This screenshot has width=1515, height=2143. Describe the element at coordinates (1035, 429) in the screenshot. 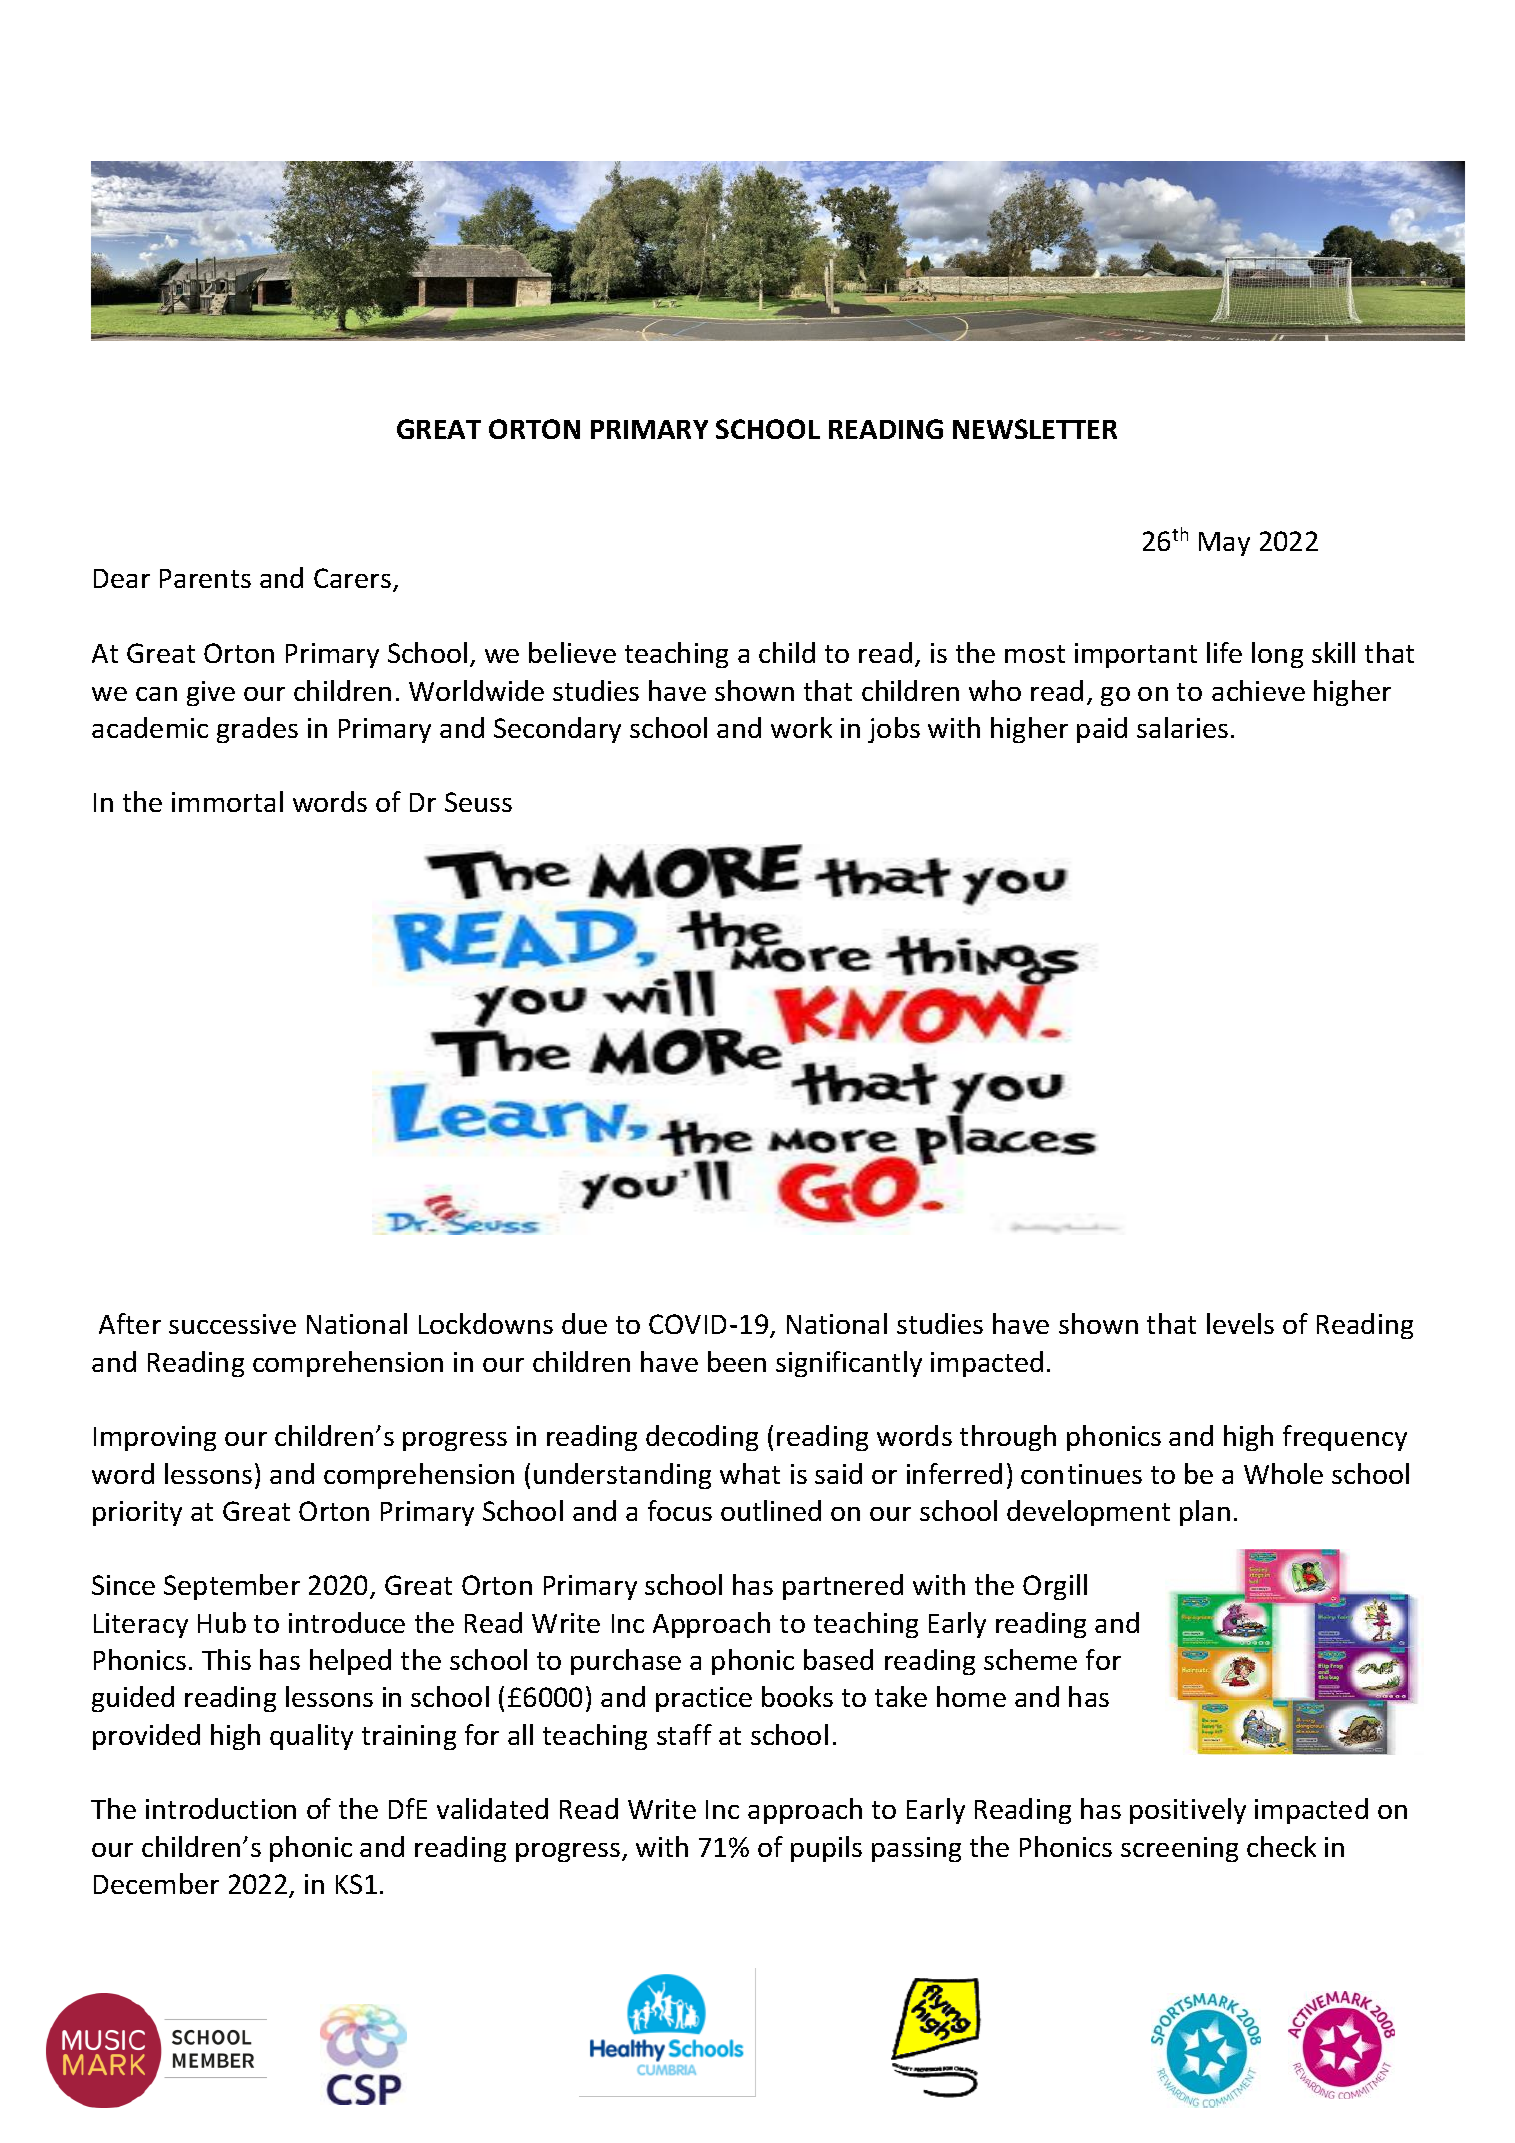

I see `NEWSLETTER` at that location.
